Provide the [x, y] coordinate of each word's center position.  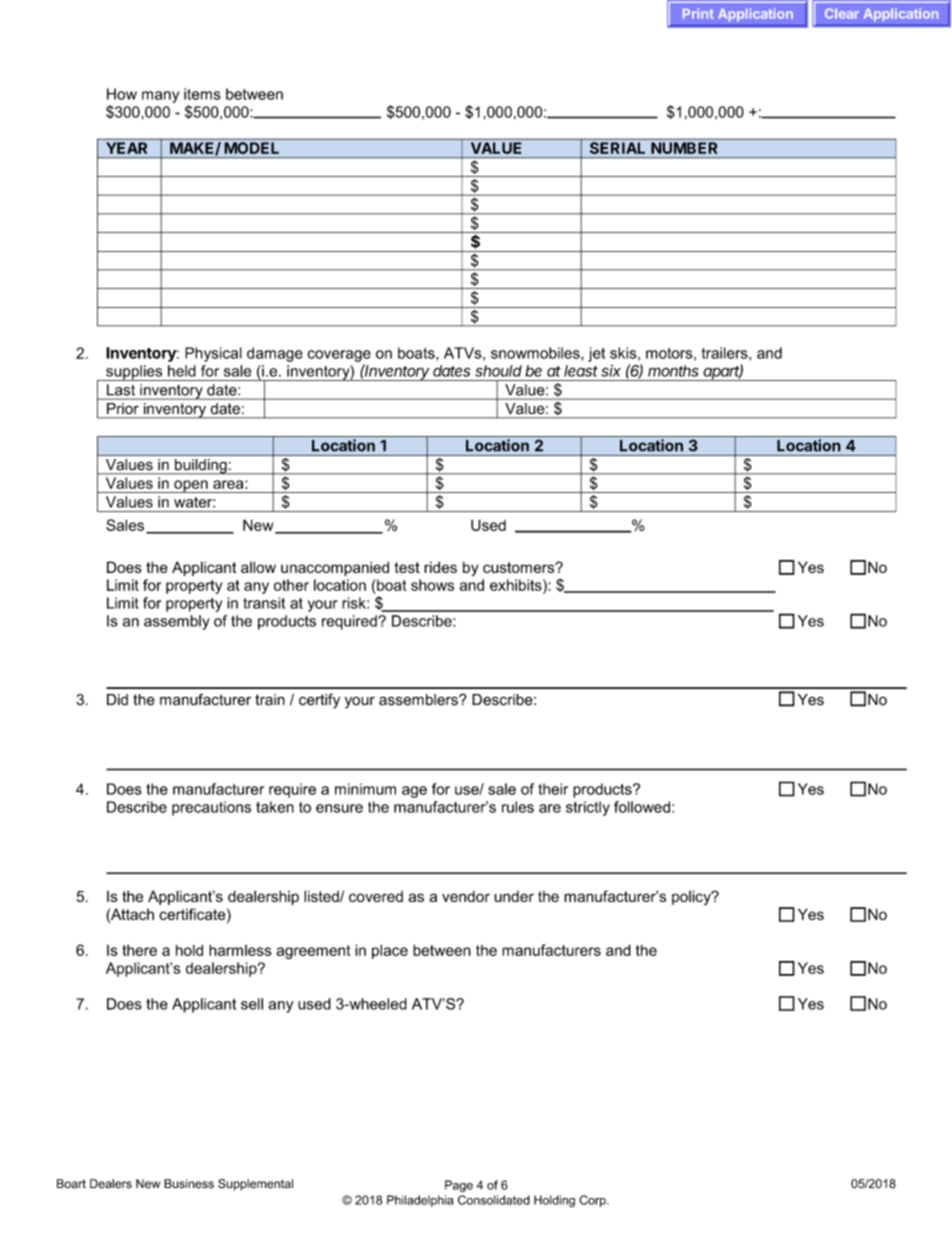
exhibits [517, 585]
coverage [339, 356]
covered [376, 896]
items [202, 94]
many [160, 97]
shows [432, 585]
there [139, 950]
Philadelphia [420, 1201]
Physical [213, 354]
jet [596, 354]
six [611, 371]
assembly [176, 622]
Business [189, 1184]
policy [692, 897]
